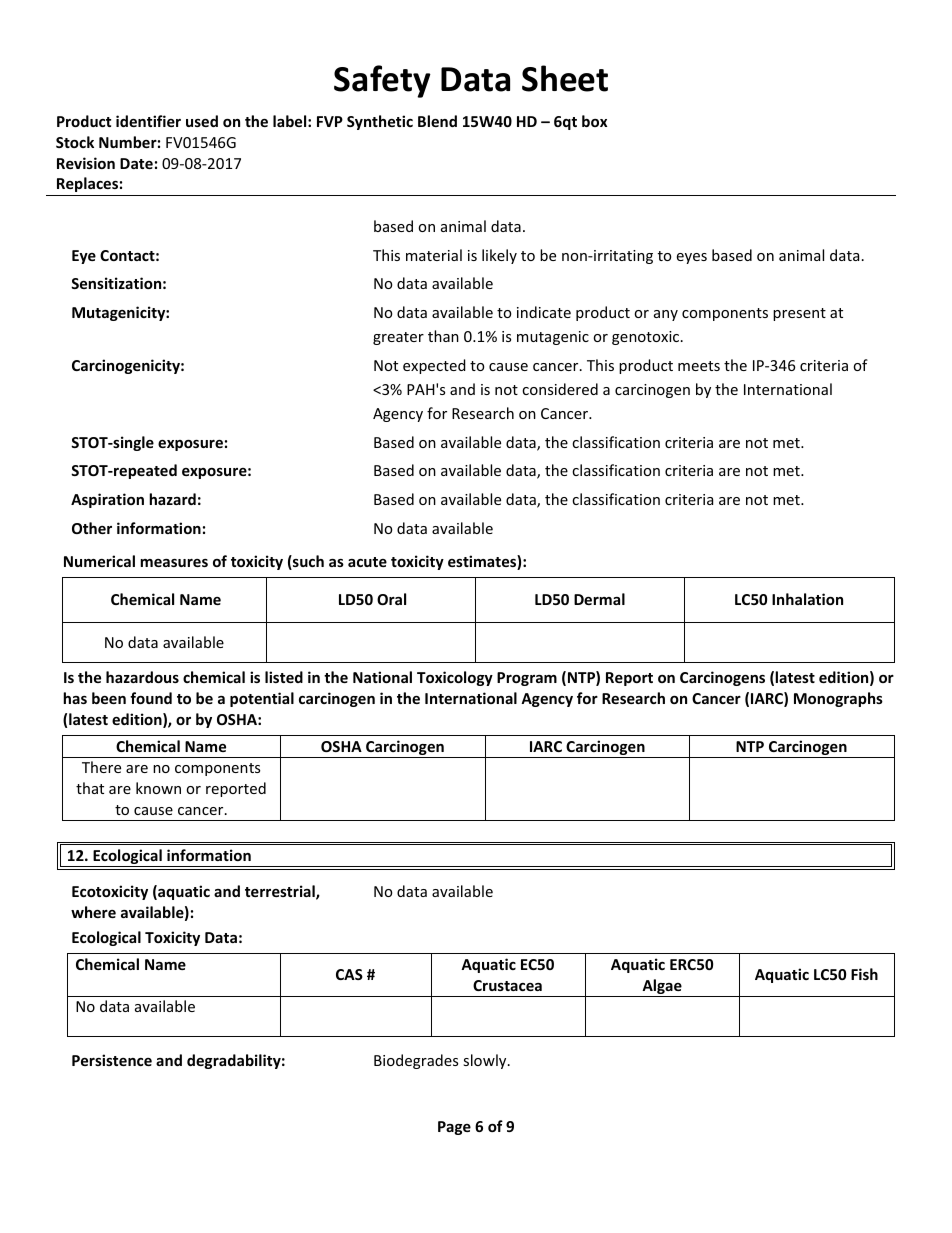 The width and height of the screenshot is (952, 1233). I want to click on Algae, so click(662, 988).
